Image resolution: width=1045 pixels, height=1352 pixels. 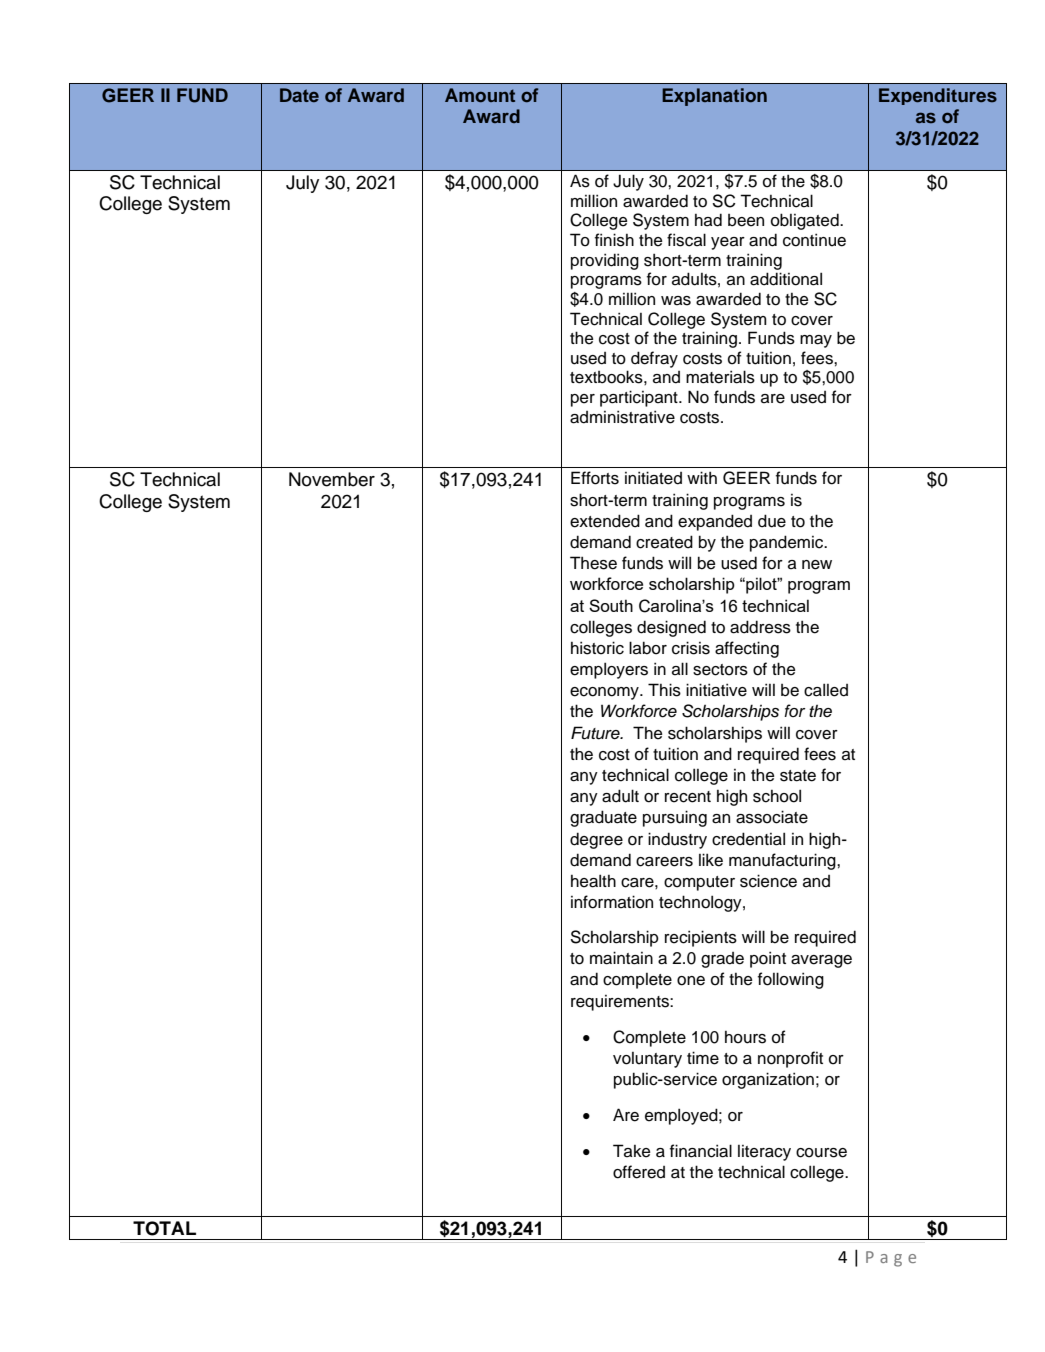 What do you see at coordinates (164, 1228) in the screenshot?
I see `TOTAL` at bounding box center [164, 1228].
